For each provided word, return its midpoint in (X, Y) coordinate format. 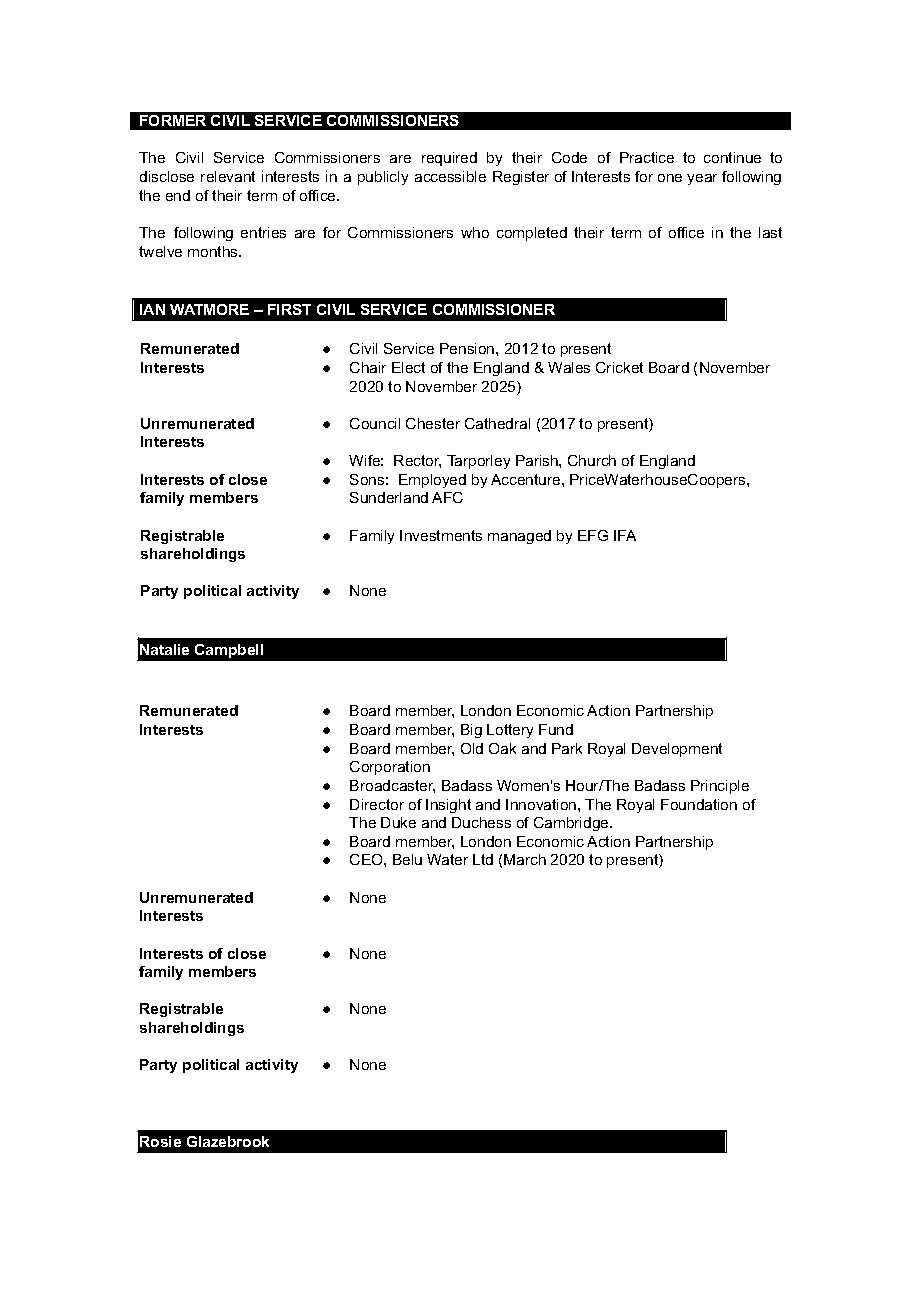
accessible (450, 176)
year (702, 179)
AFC (447, 497)
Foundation (699, 804)
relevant (228, 176)
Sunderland (389, 497)
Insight (448, 806)
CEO (367, 859)
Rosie (160, 1141)
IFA (625, 535)
